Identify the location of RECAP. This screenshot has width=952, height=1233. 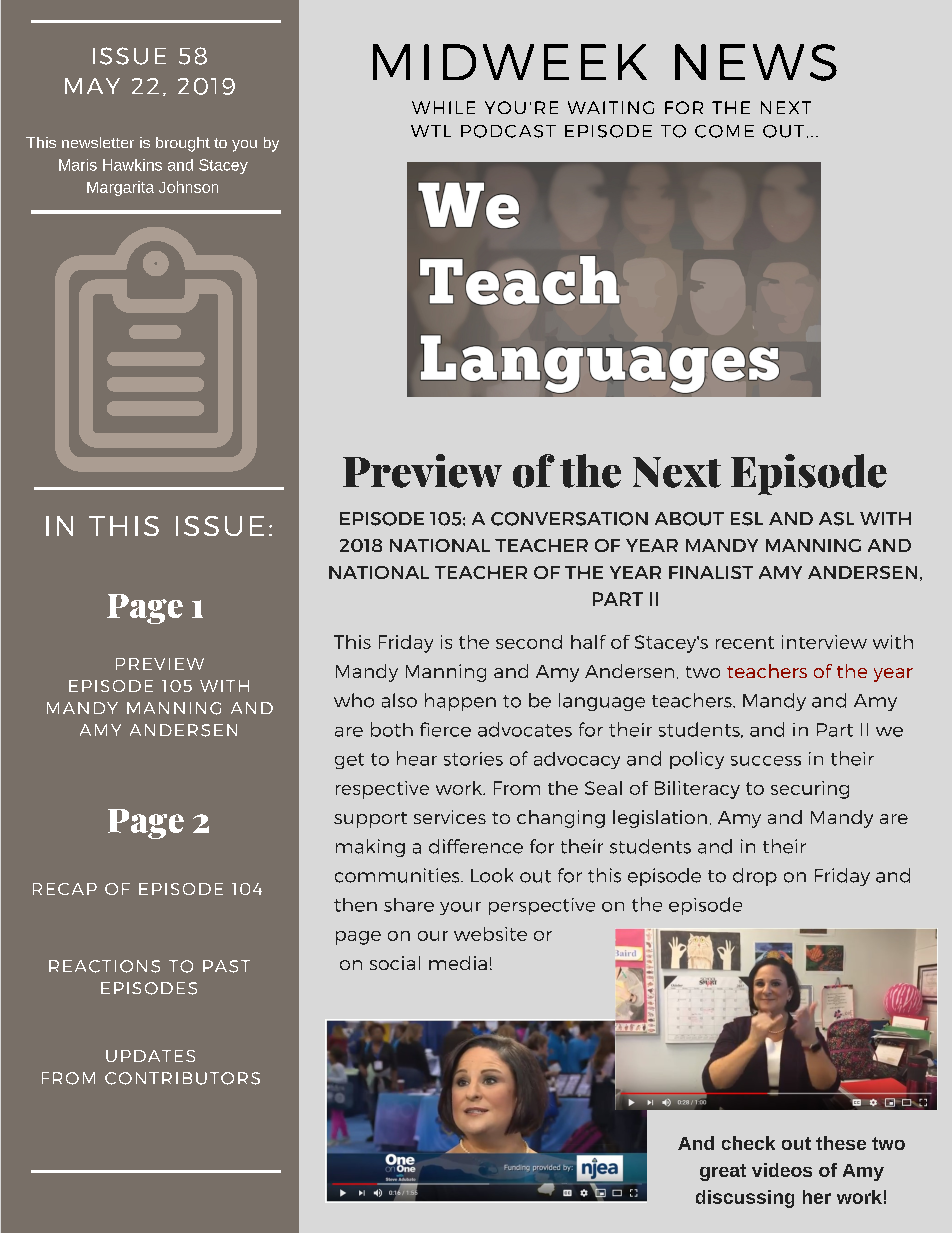
(65, 889).
